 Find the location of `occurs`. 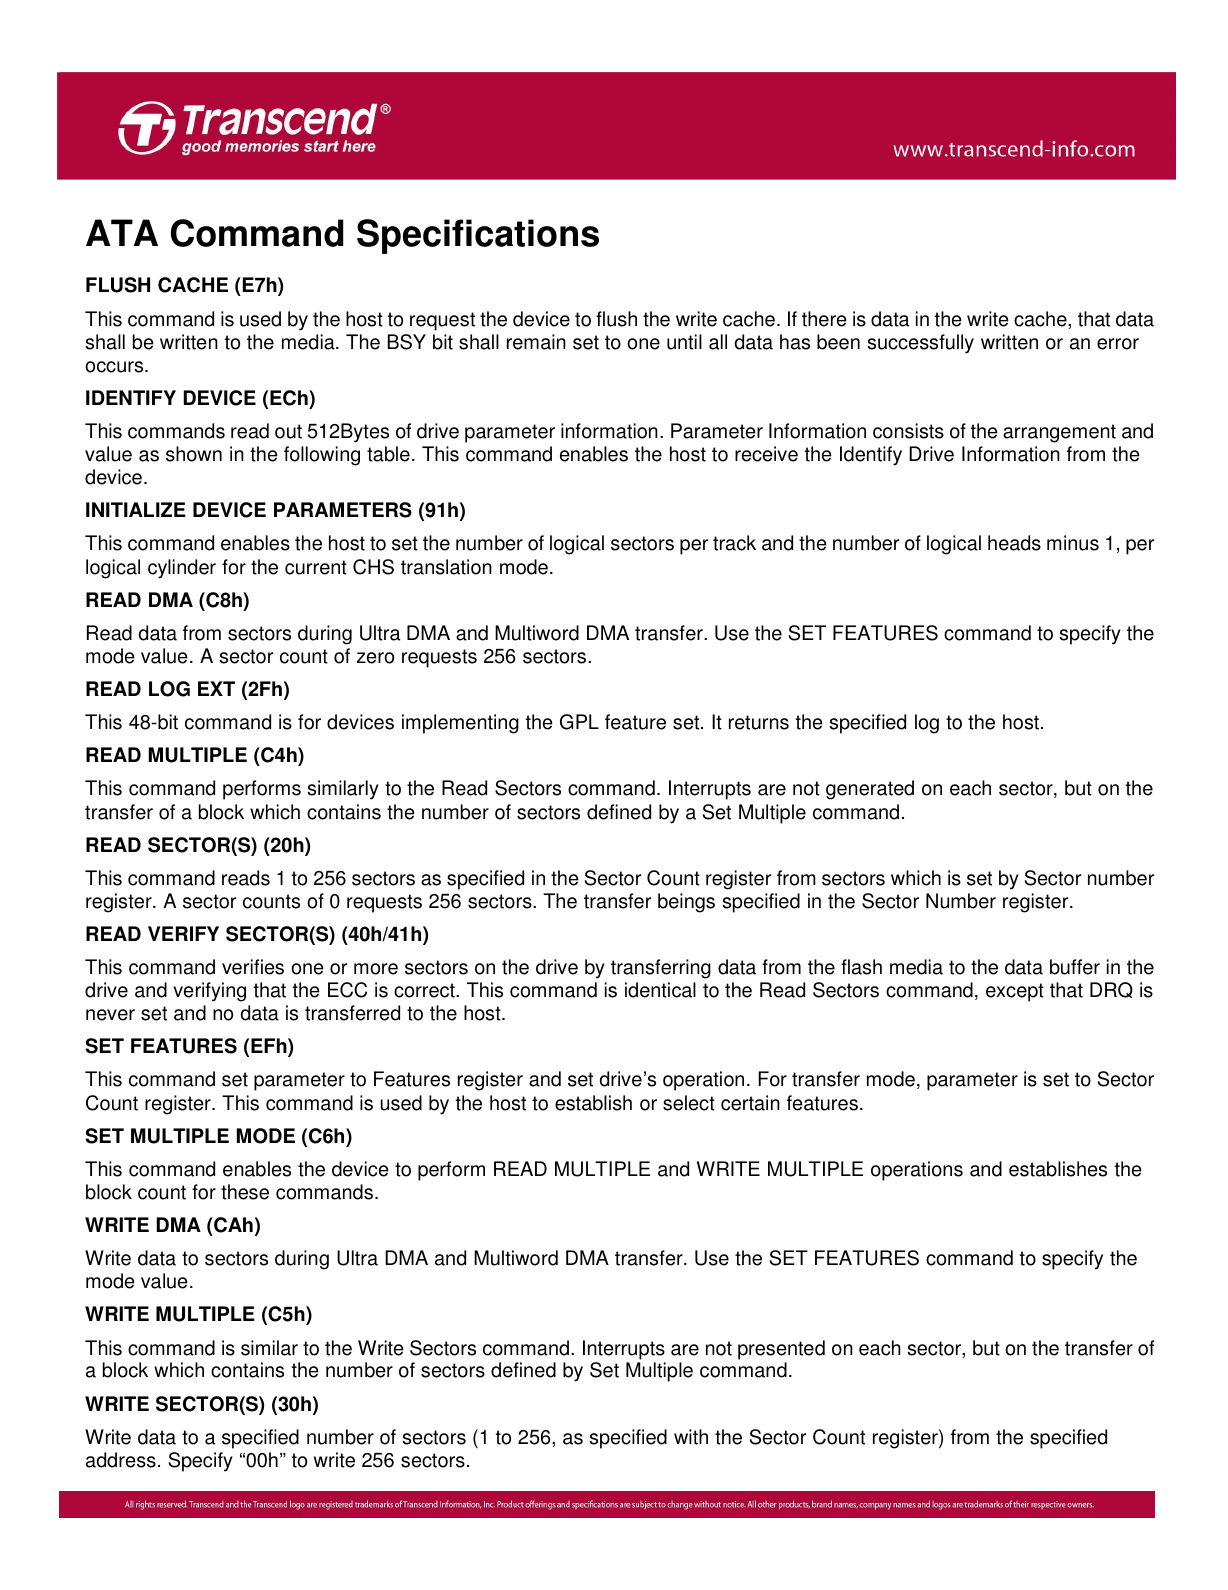

occurs is located at coordinates (115, 367).
